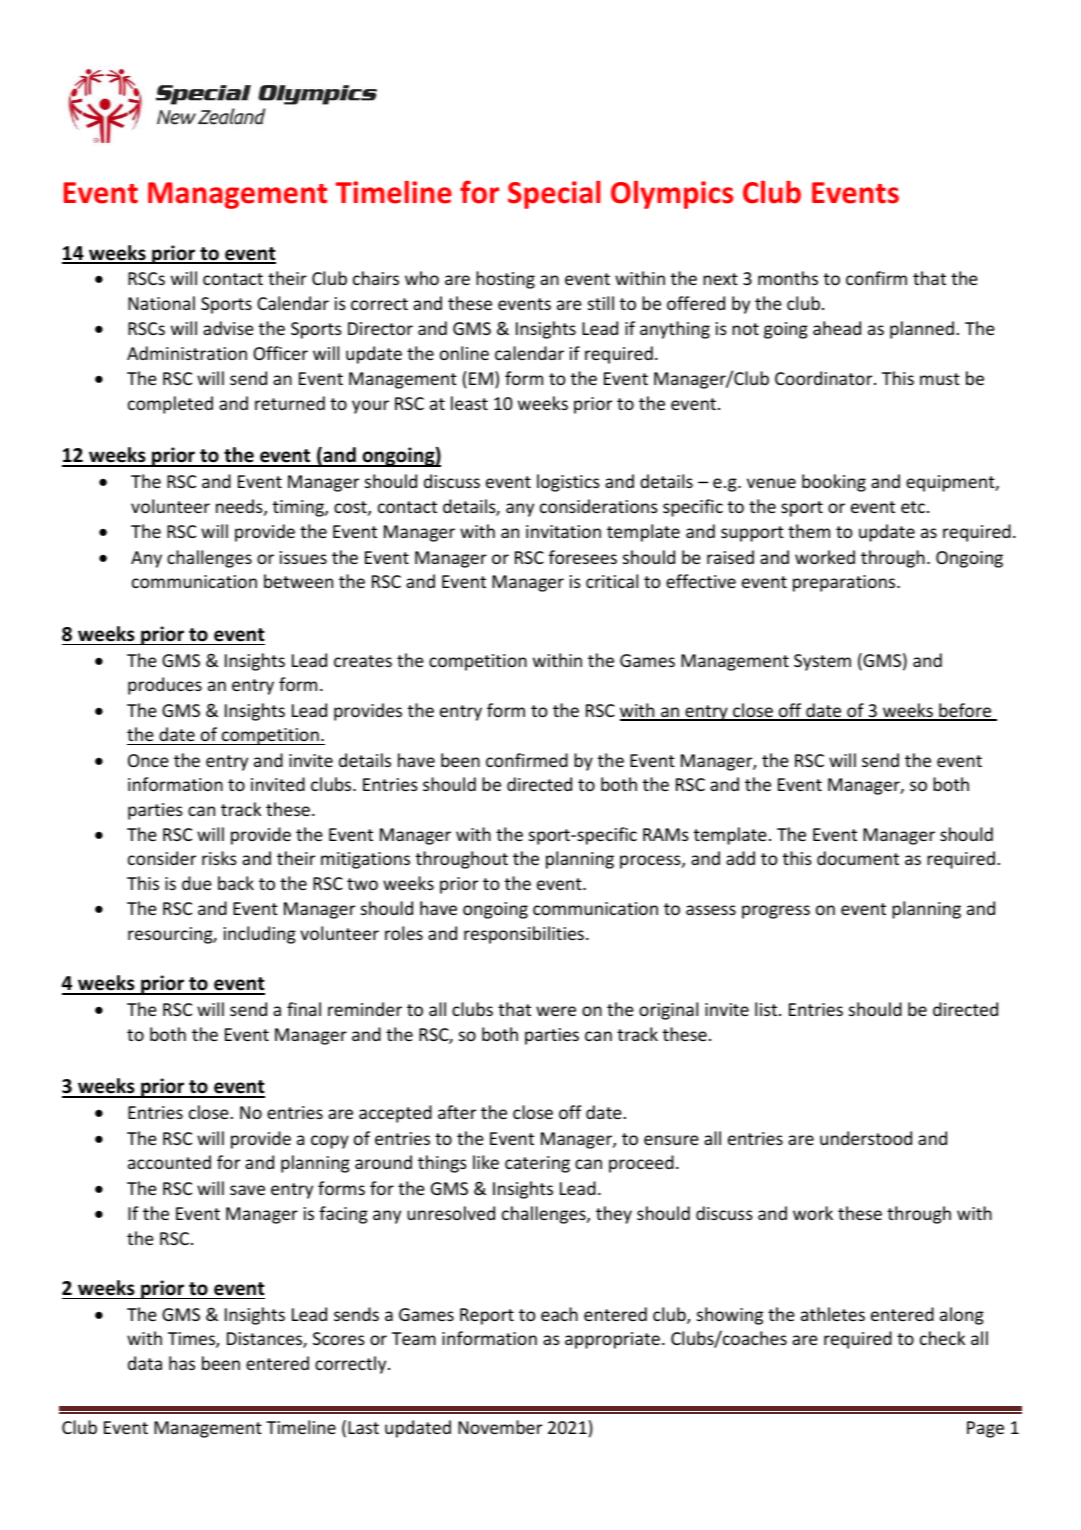 This page has height=1530, width=1081. Describe the element at coordinates (500, 1427) in the page. I see `November` at that location.
